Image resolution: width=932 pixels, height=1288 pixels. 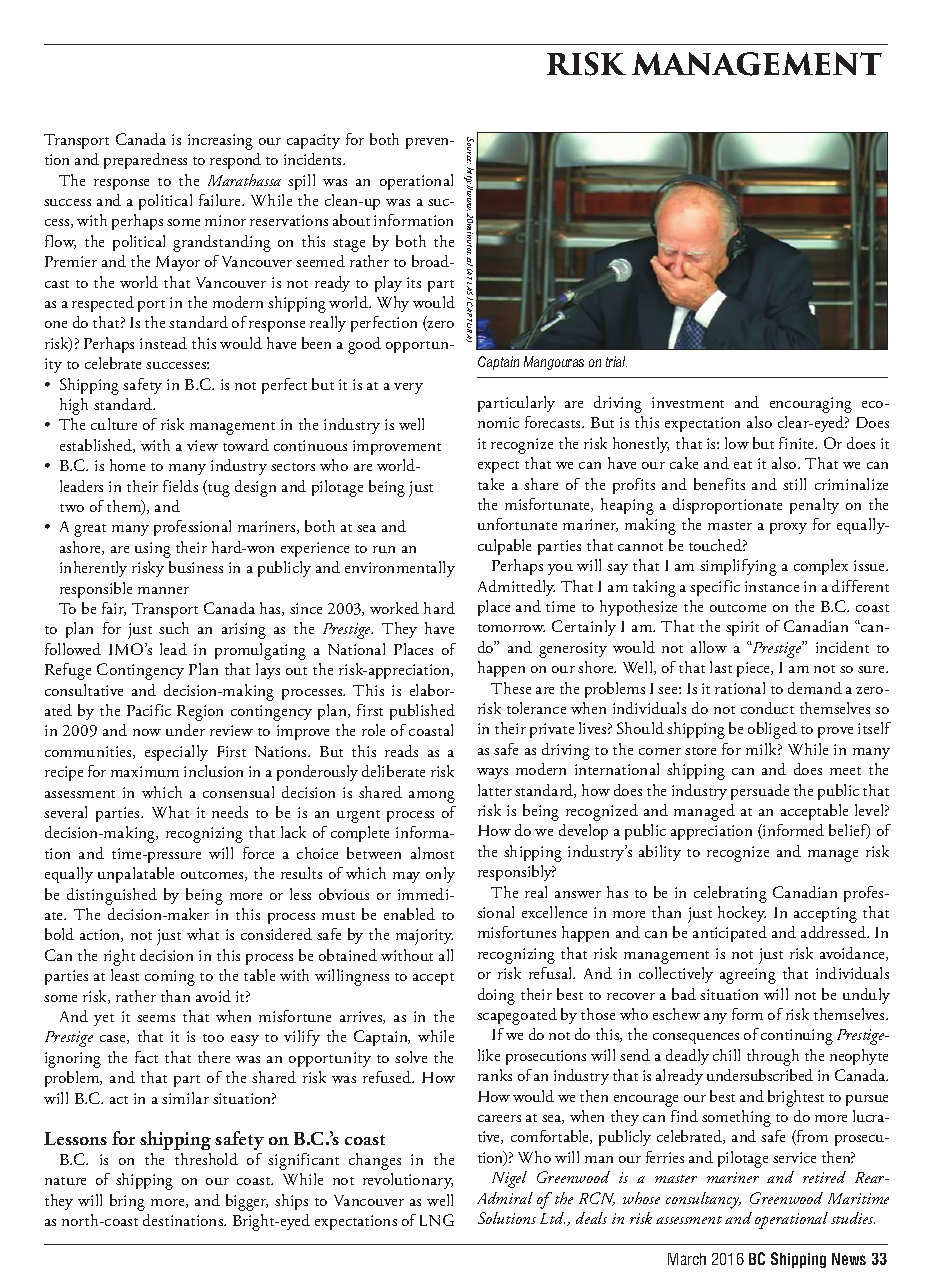 I want to click on encouraging, so click(x=811, y=405).
